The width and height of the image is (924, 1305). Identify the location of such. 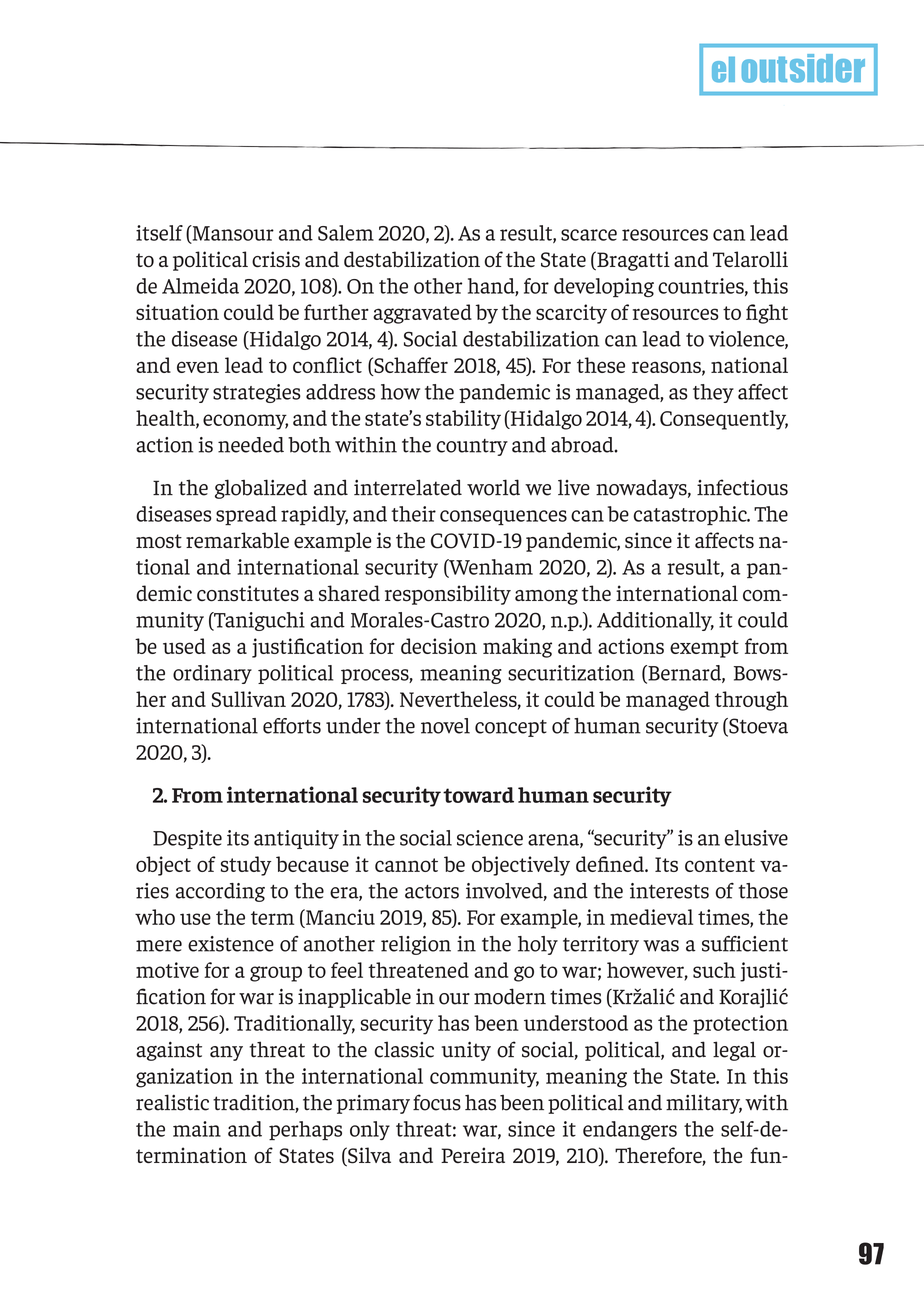
(714, 970).
